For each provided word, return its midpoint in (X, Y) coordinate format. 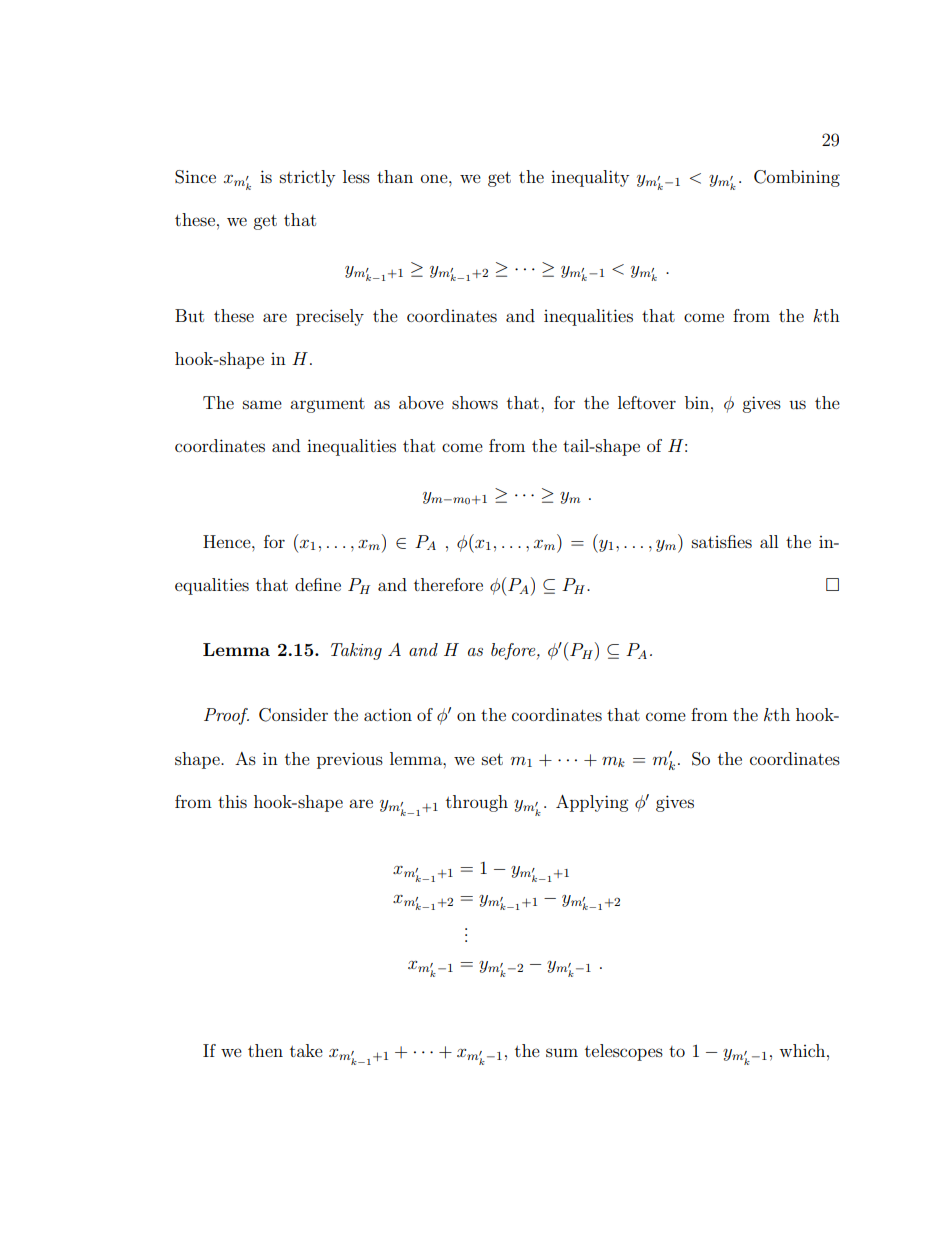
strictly (307, 178)
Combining (797, 178)
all (769, 541)
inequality (590, 178)
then (265, 1050)
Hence (228, 541)
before (514, 651)
